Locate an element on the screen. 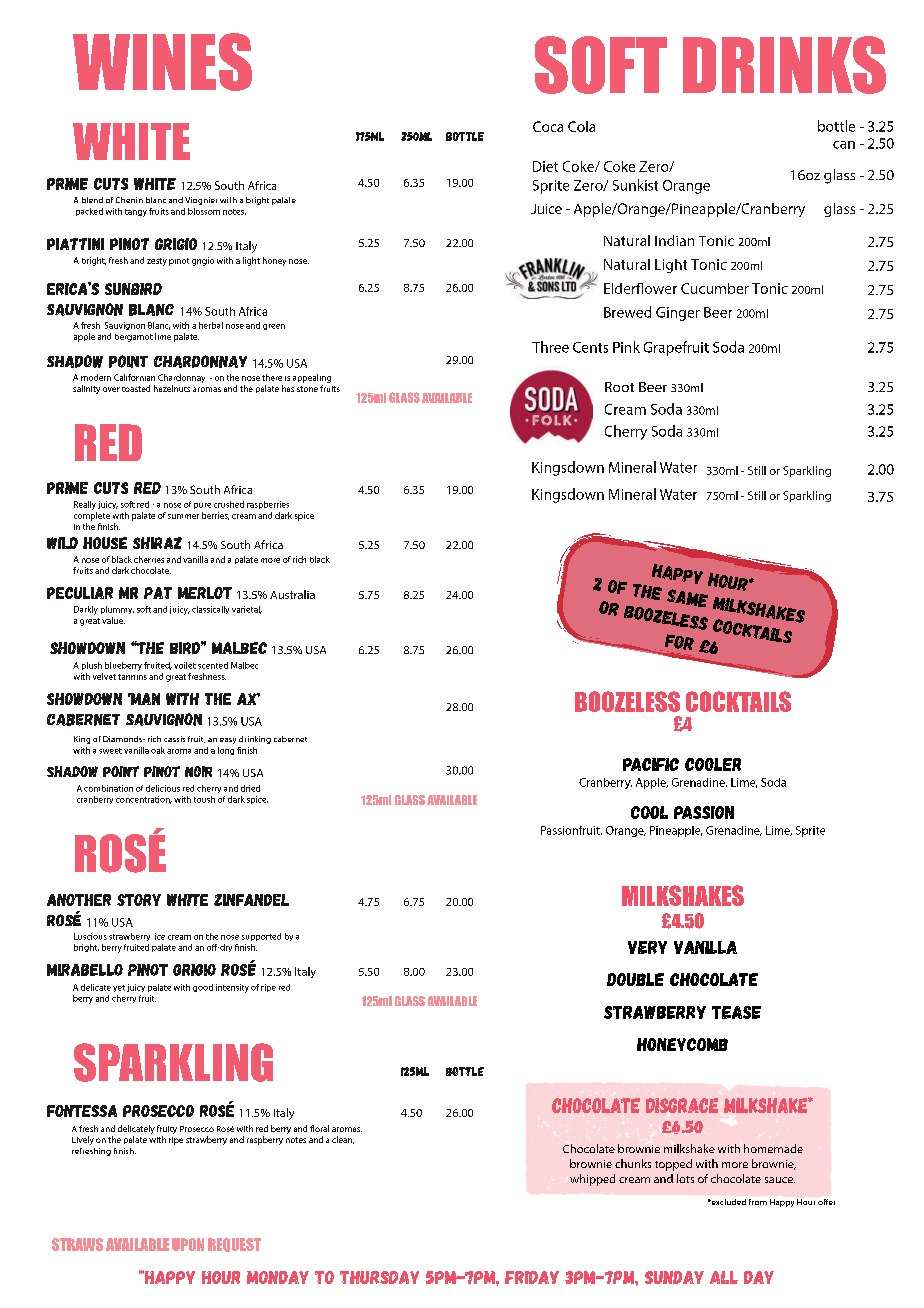 This screenshot has width=924, height=1308. WINES is located at coordinates (162, 62).
